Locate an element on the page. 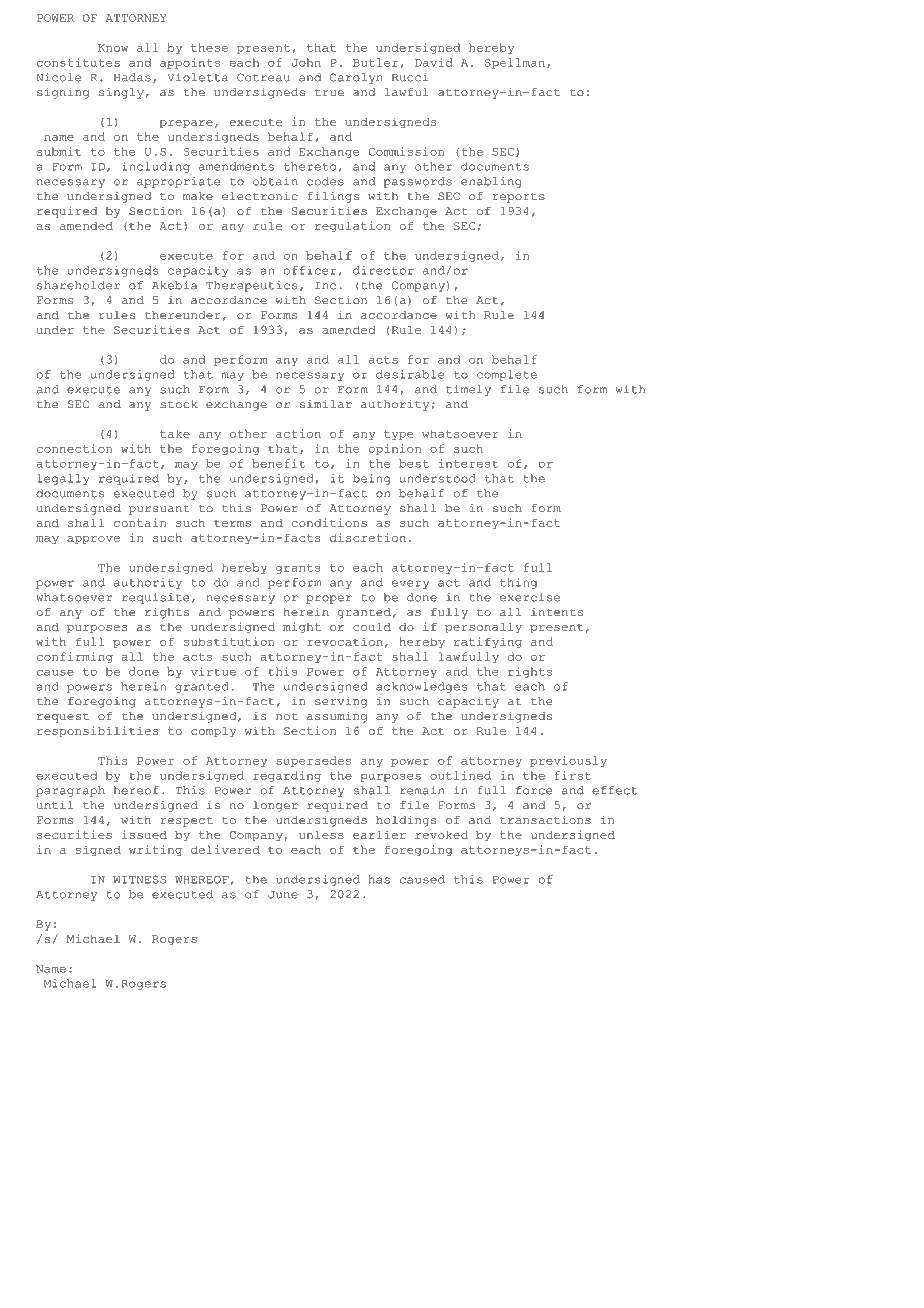 The image size is (924, 1308). David is located at coordinates (434, 62).
